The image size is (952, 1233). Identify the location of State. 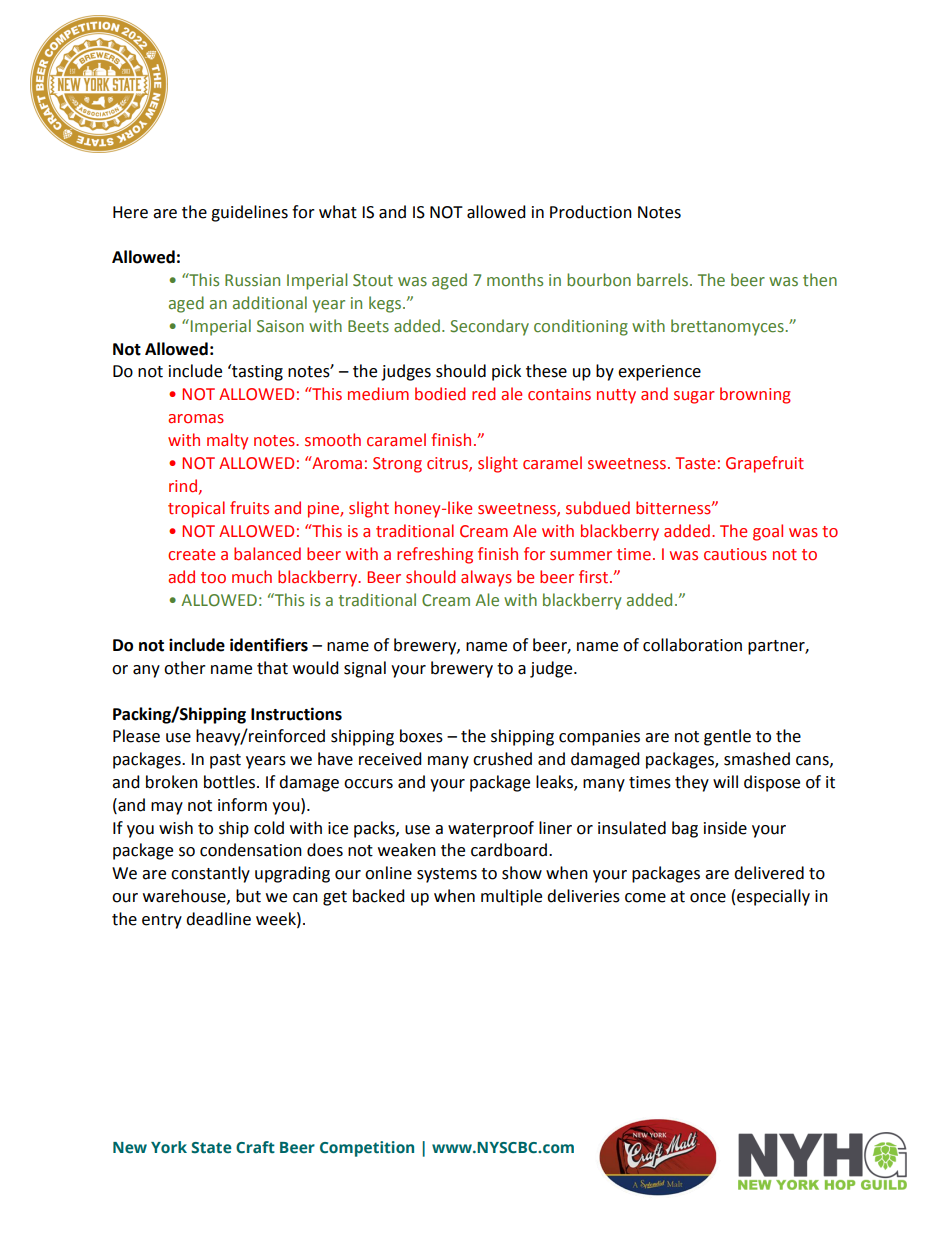
(211, 1147).
